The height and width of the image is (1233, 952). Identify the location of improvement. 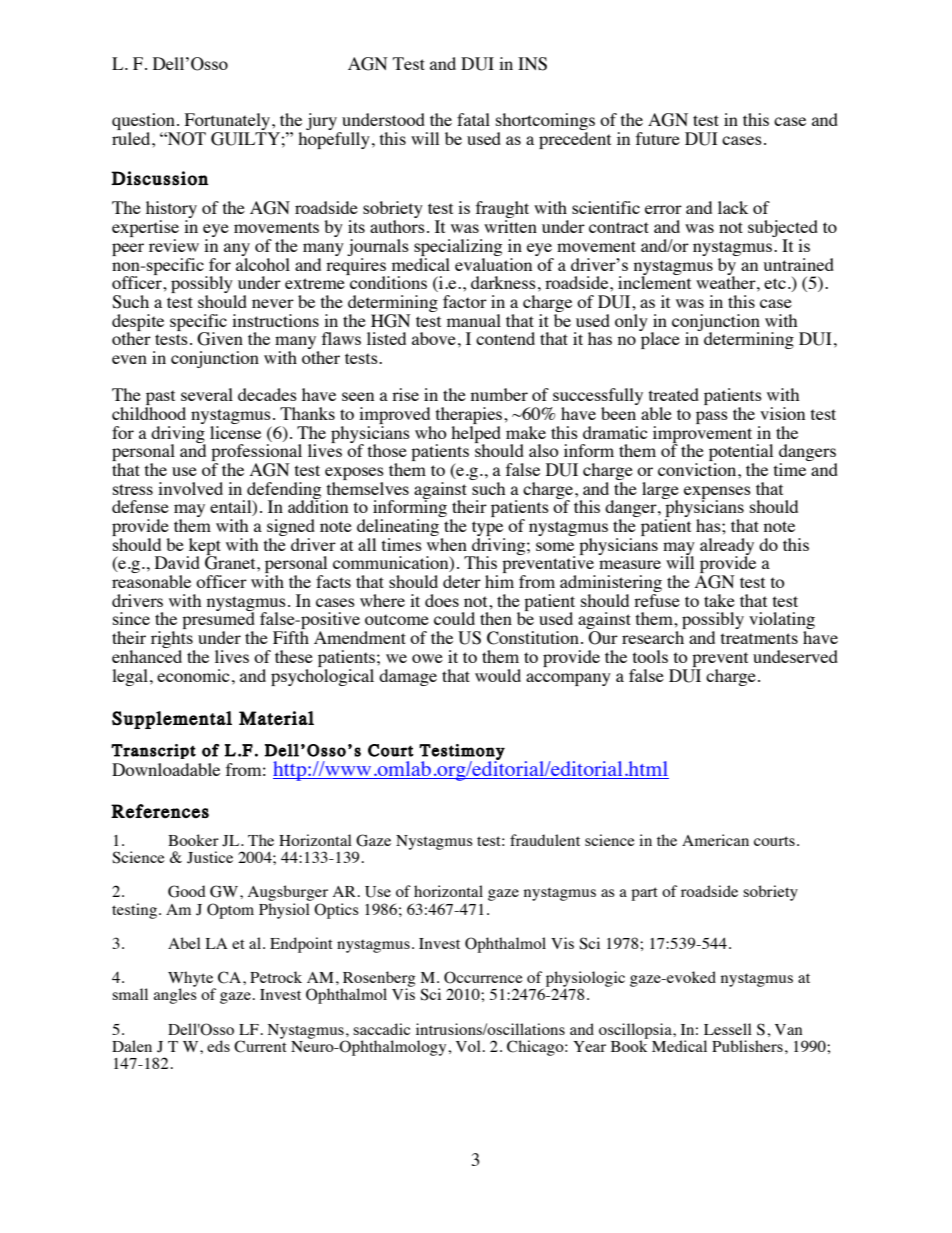
(702, 434).
